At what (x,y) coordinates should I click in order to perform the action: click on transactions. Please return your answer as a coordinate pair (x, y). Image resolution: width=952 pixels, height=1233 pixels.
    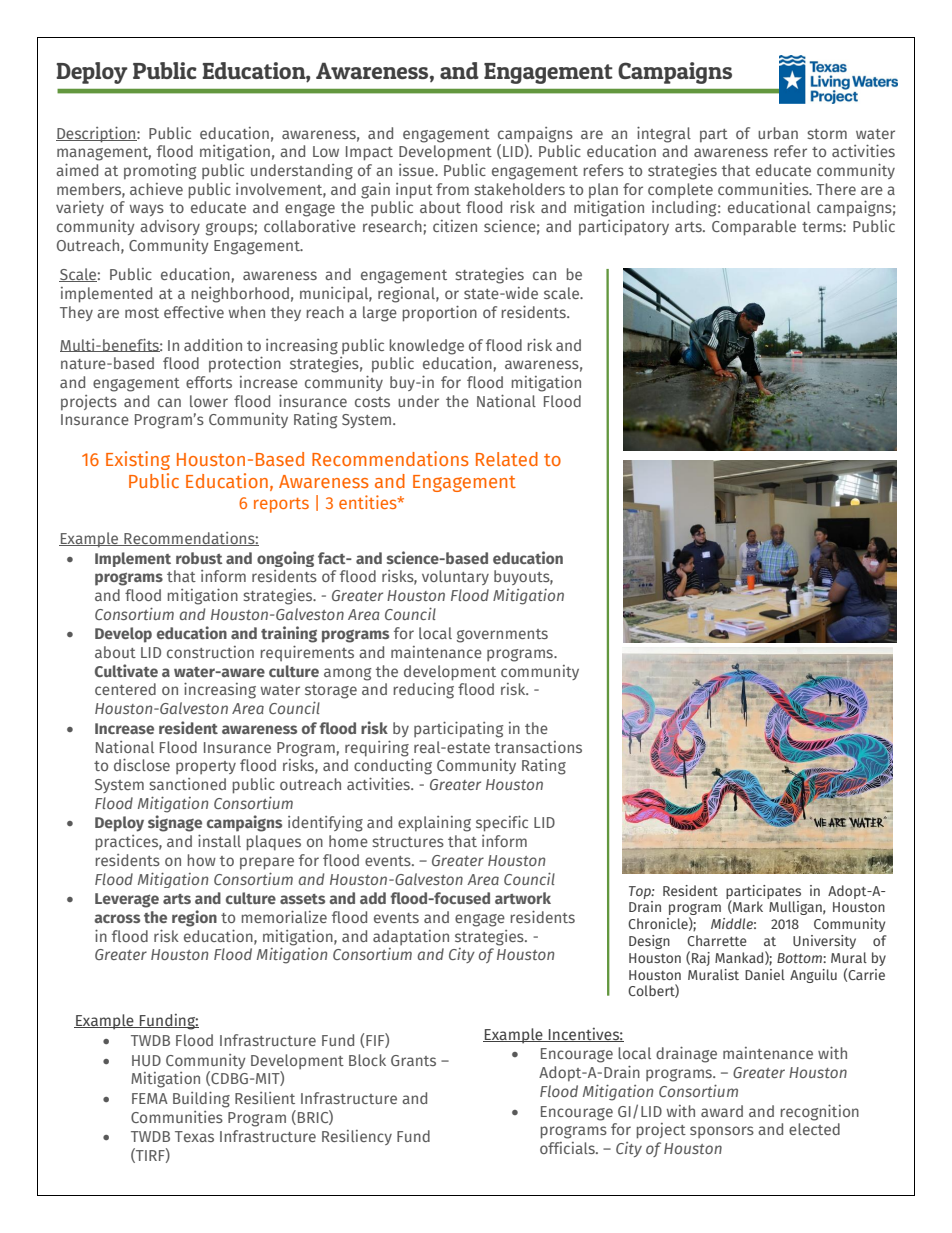
    Looking at the image, I should click on (538, 747).
